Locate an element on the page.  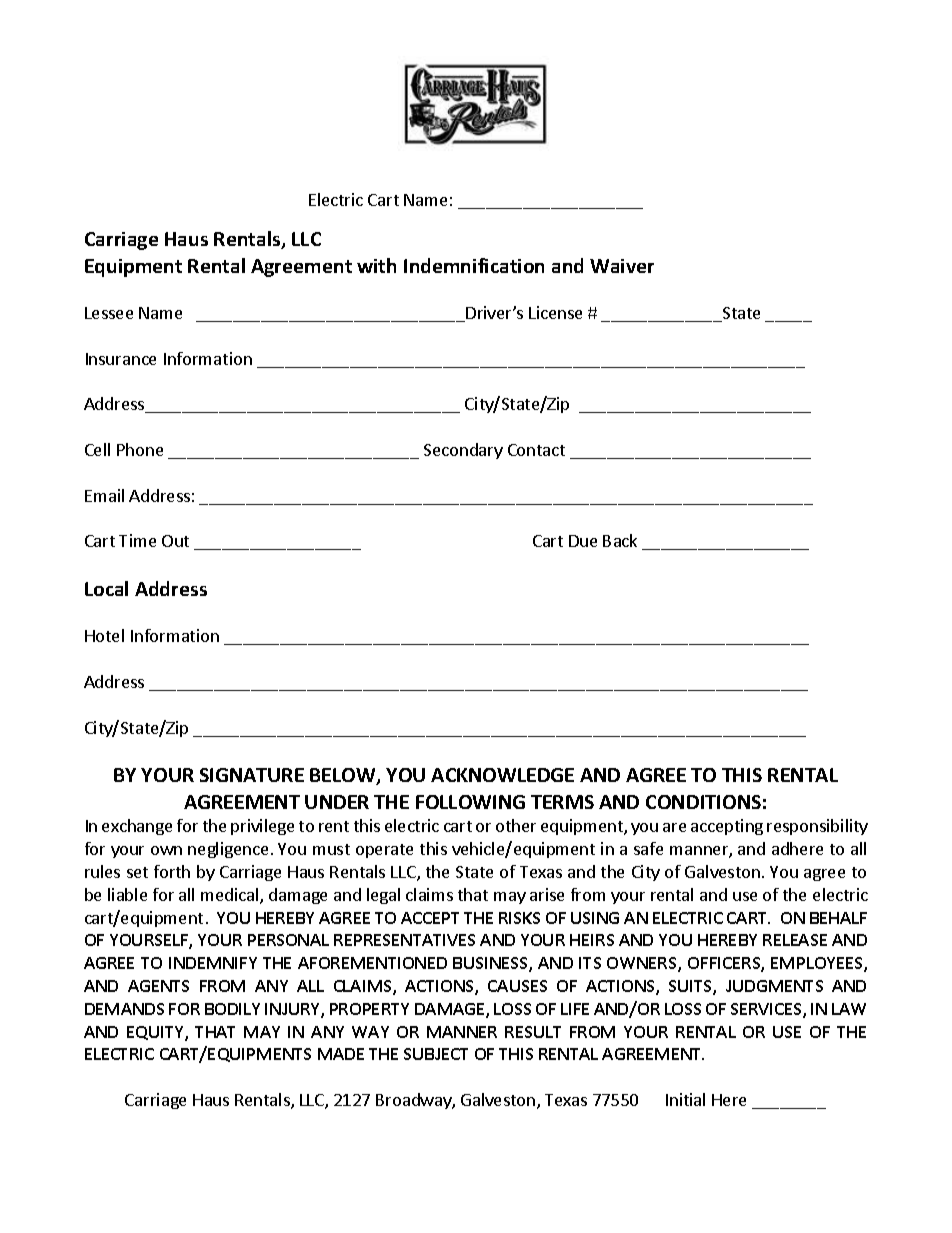
ACKNOWLEDGE is located at coordinates (502, 775).
